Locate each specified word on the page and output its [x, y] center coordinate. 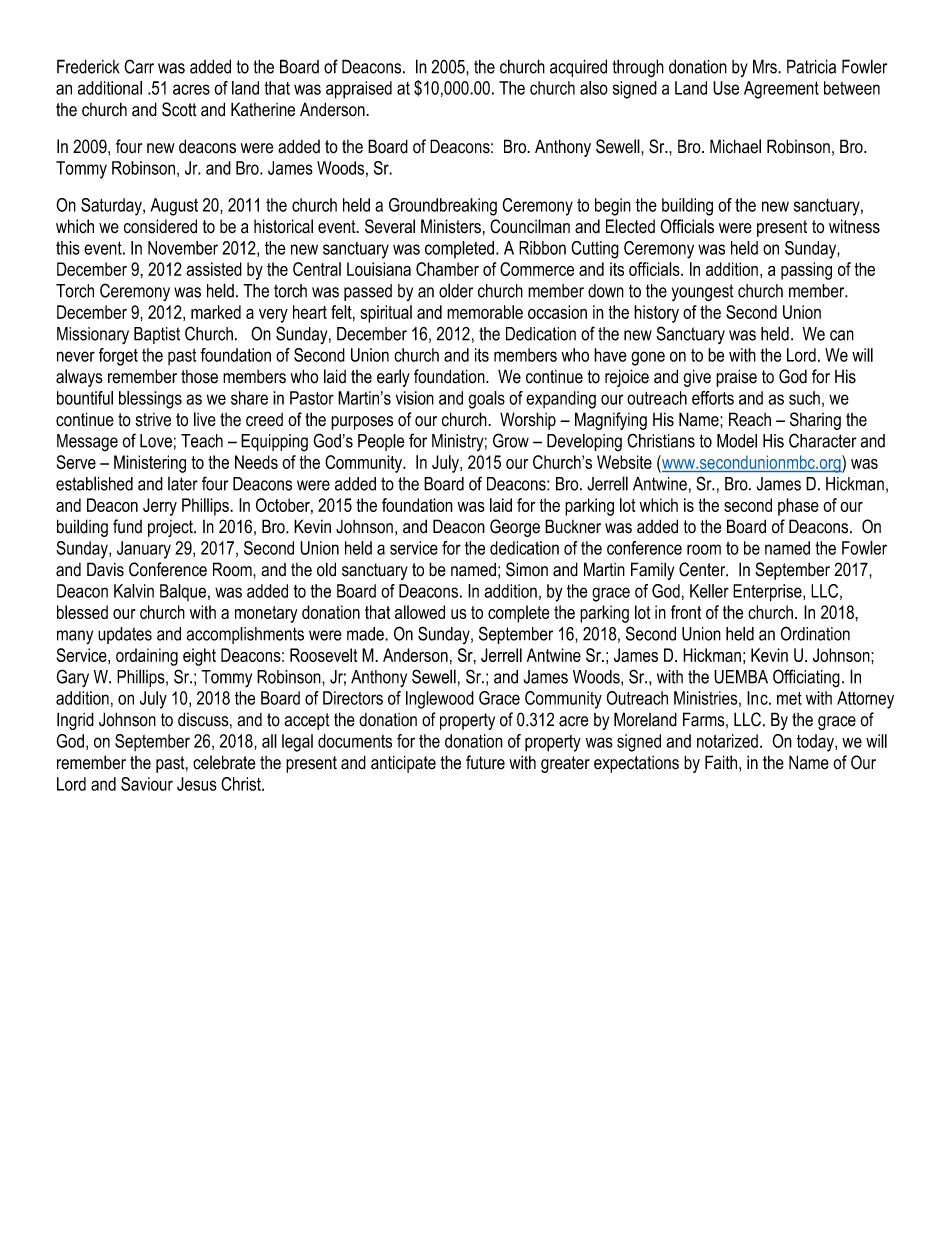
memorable [485, 312]
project [171, 528]
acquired [578, 68]
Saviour [147, 784]
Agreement [781, 90]
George [515, 528]
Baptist [157, 335]
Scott [179, 109]
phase [798, 507]
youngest [703, 293]
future [485, 762]
